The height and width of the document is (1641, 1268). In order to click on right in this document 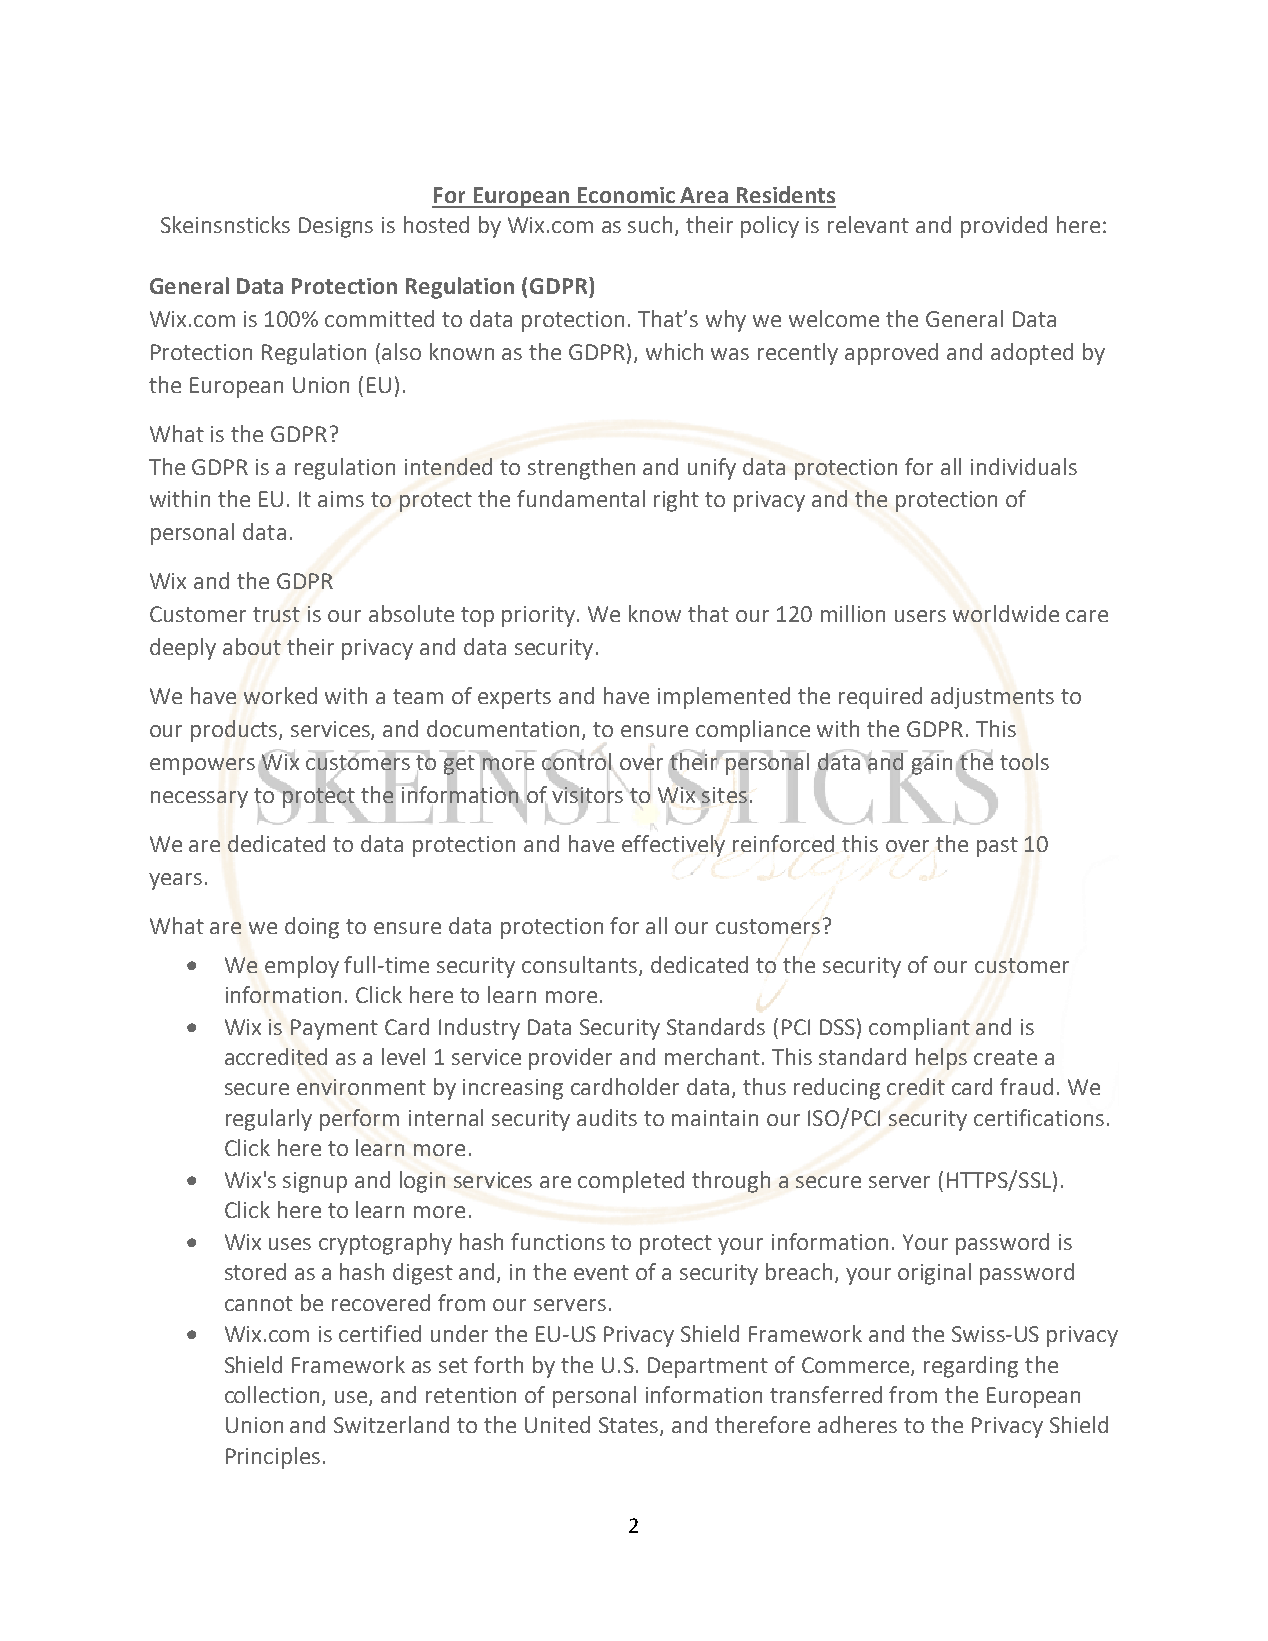, I will do `click(676, 501)`.
